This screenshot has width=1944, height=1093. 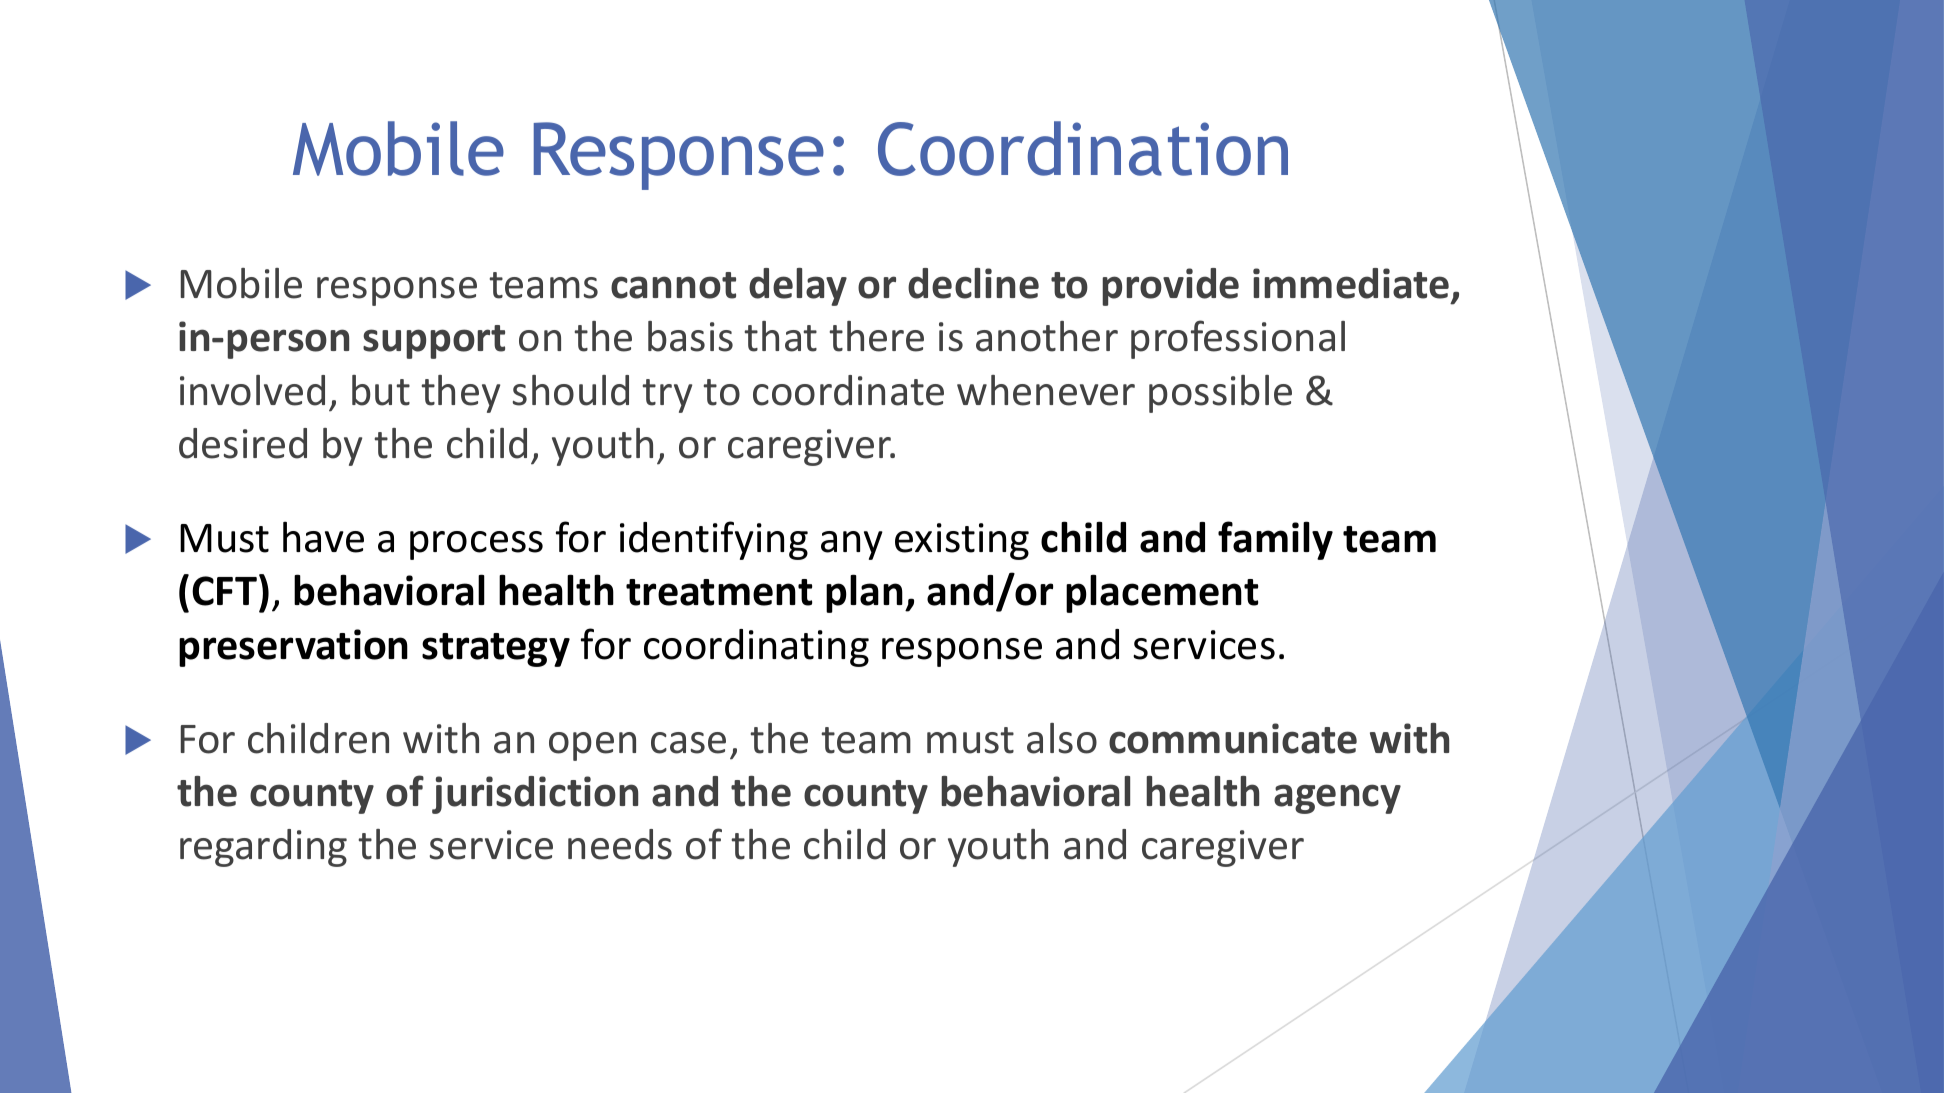 What do you see at coordinates (1162, 593) in the screenshot?
I see `placement` at bounding box center [1162, 593].
